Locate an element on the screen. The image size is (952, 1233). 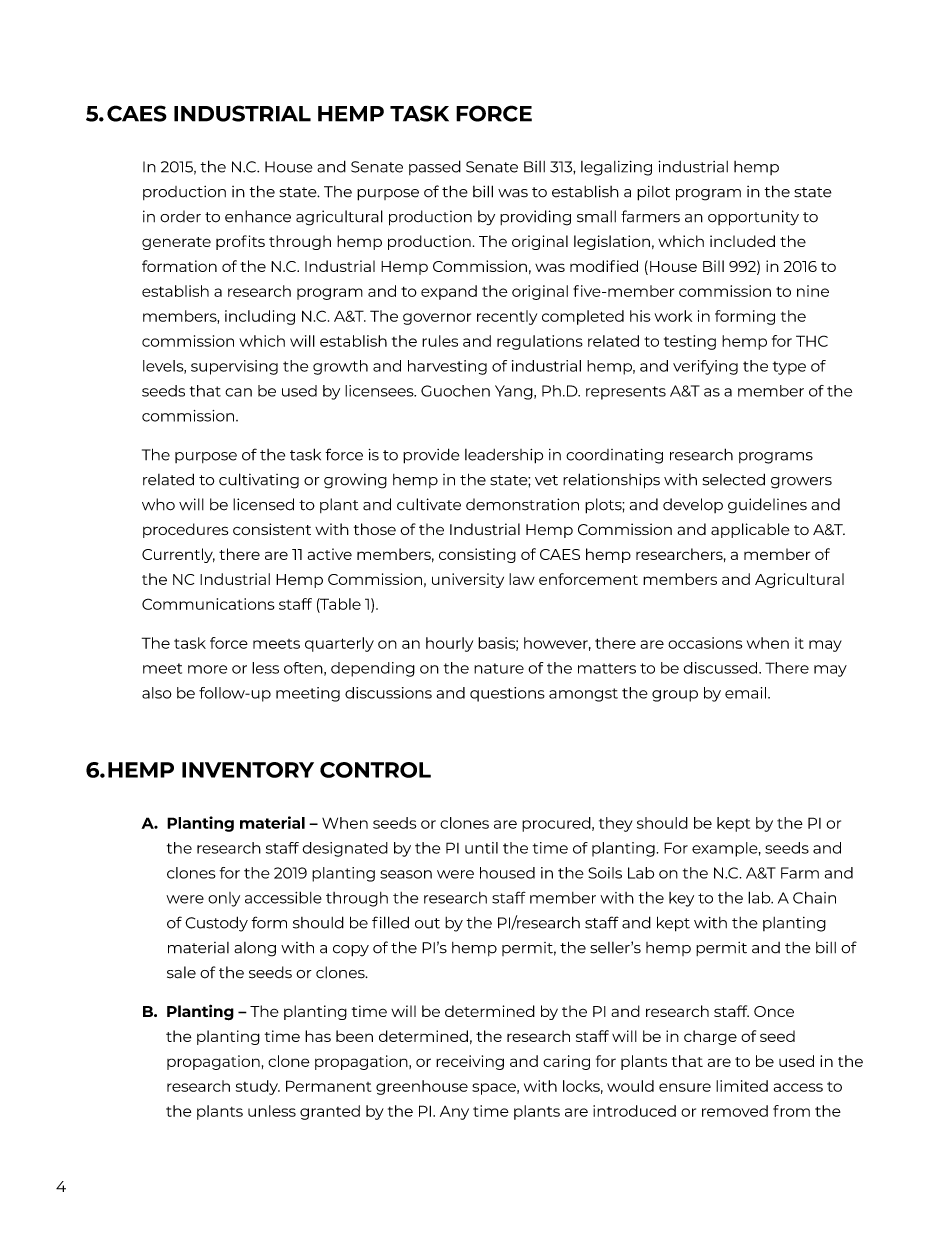
providing is located at coordinates (535, 218).
